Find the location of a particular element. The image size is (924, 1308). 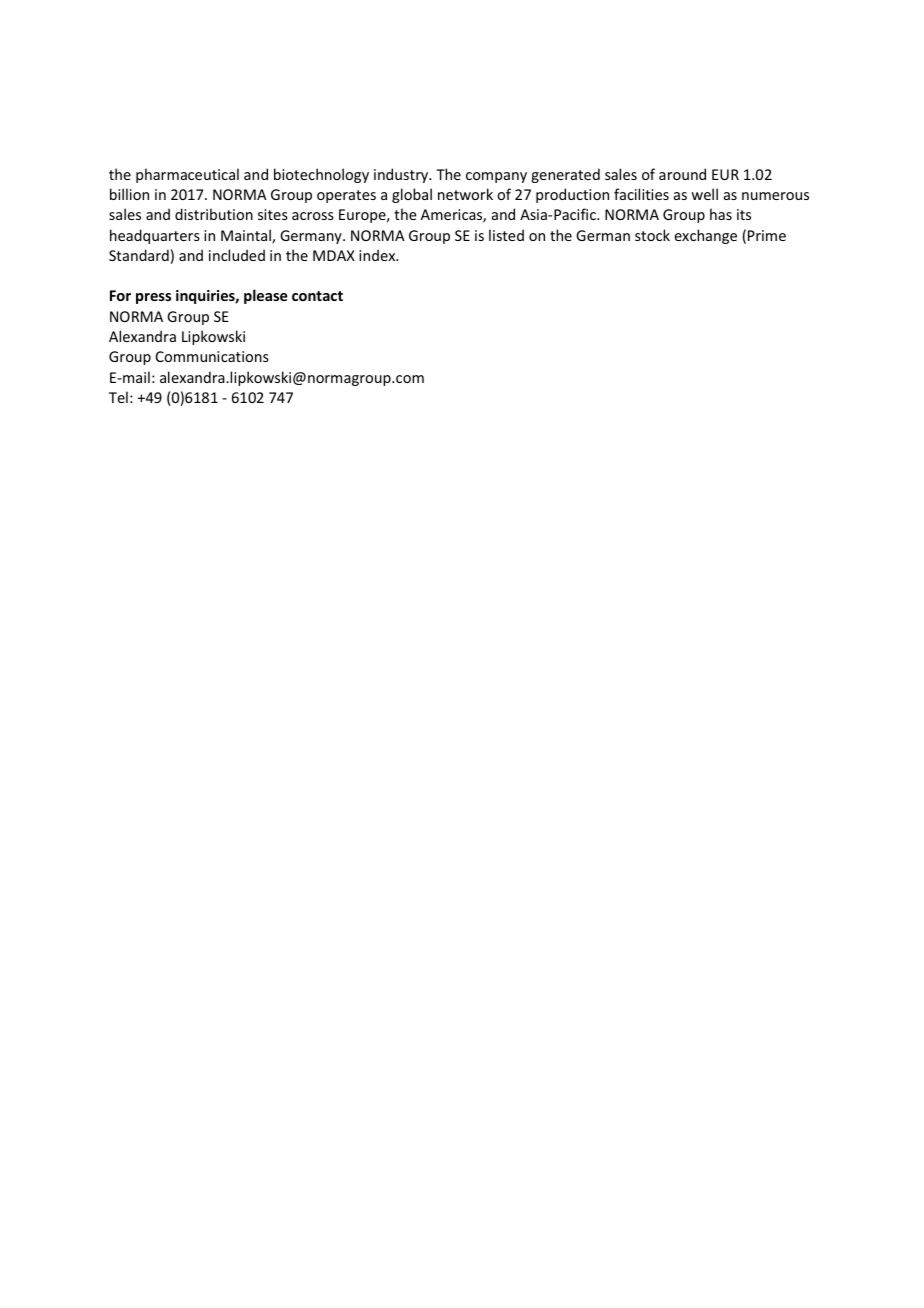

pharmaceutical is located at coordinates (187, 175).
